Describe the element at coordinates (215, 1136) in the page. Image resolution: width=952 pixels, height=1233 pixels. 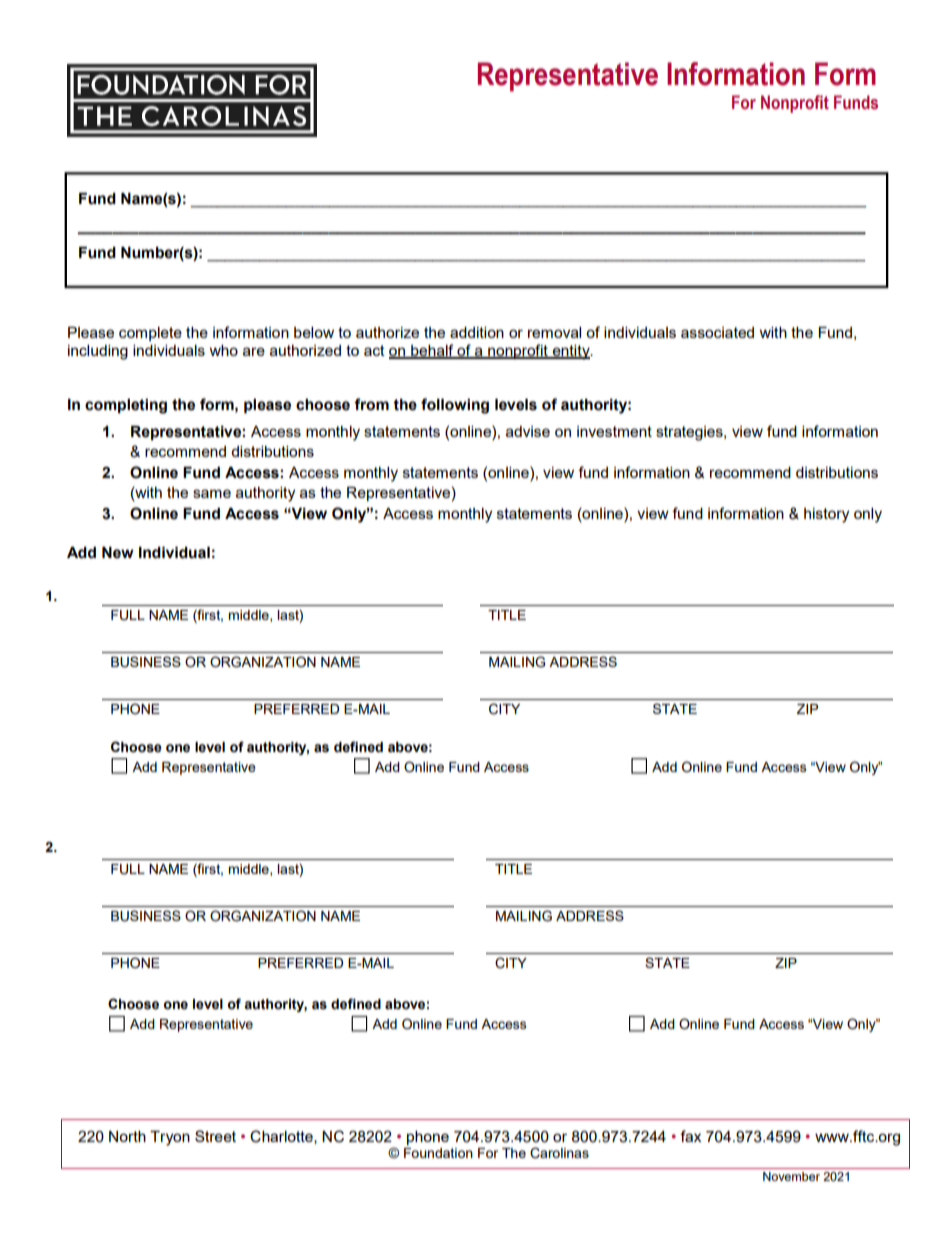
I see `Street` at that location.
